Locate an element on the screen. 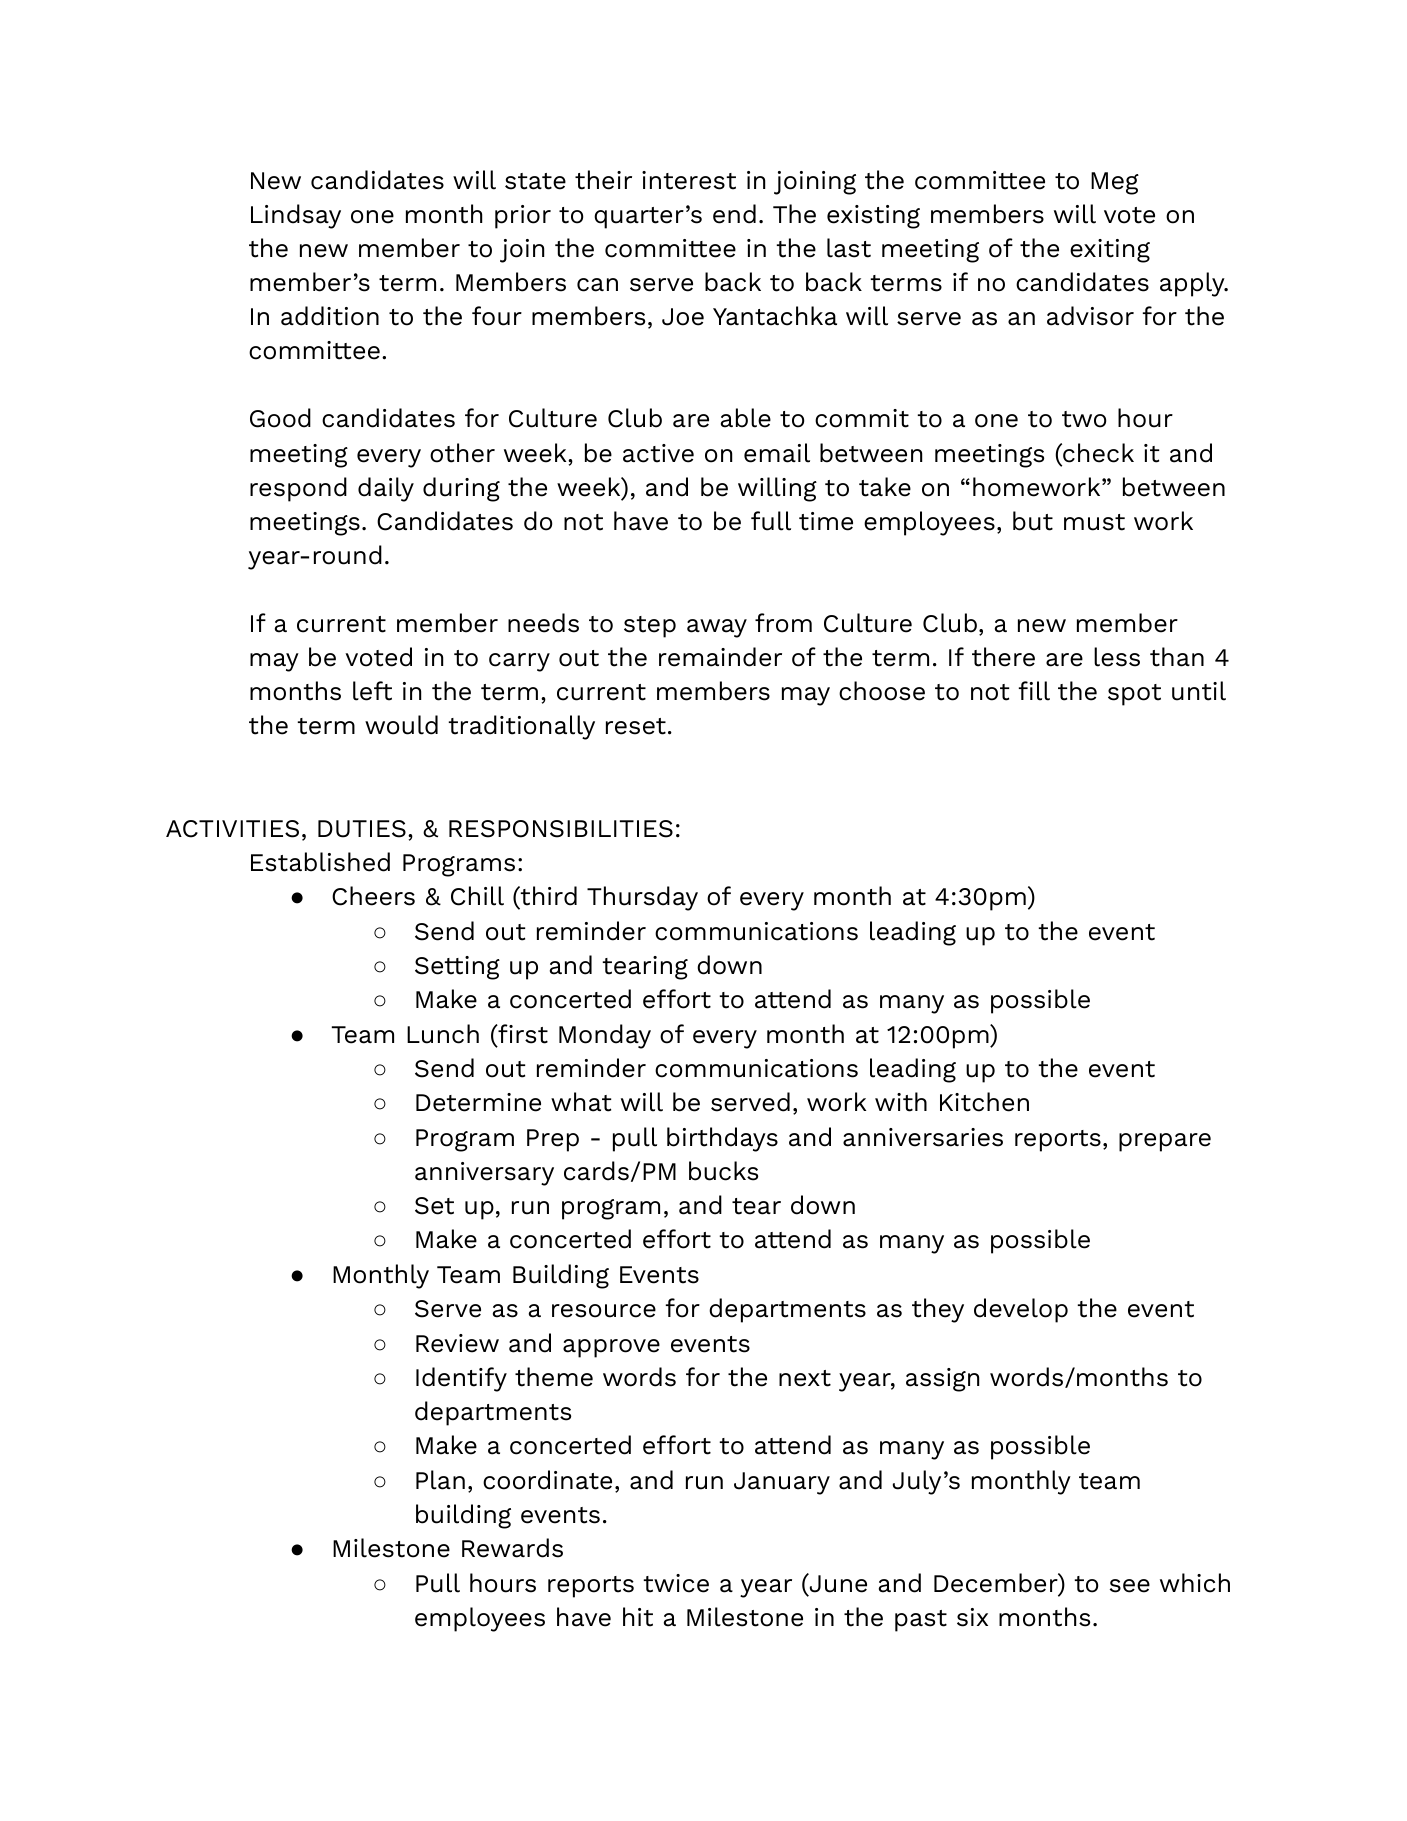 The width and height of the screenshot is (1407, 1821). Cheers is located at coordinates (373, 896).
